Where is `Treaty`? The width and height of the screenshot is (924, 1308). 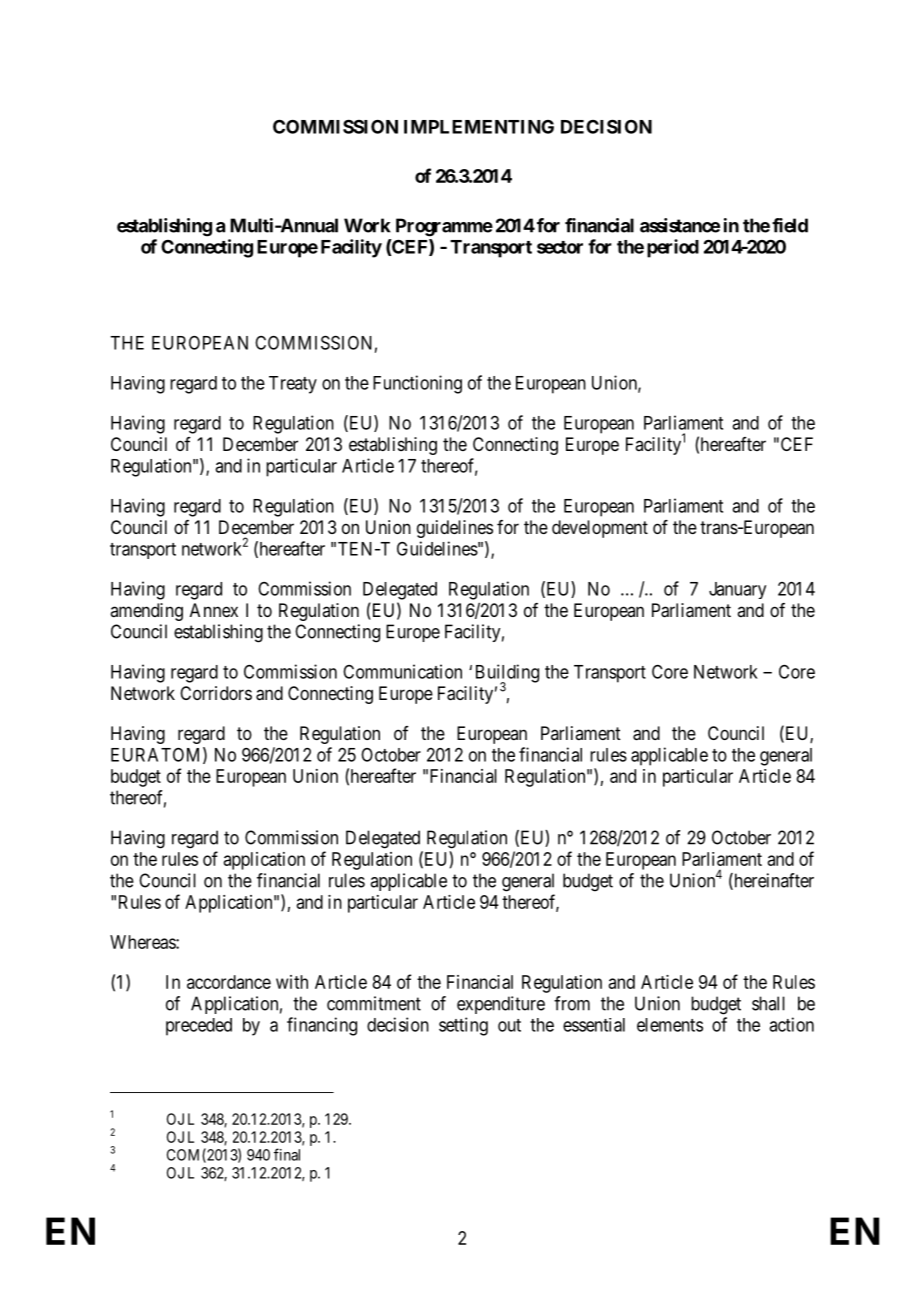 Treaty is located at coordinates (293, 385).
